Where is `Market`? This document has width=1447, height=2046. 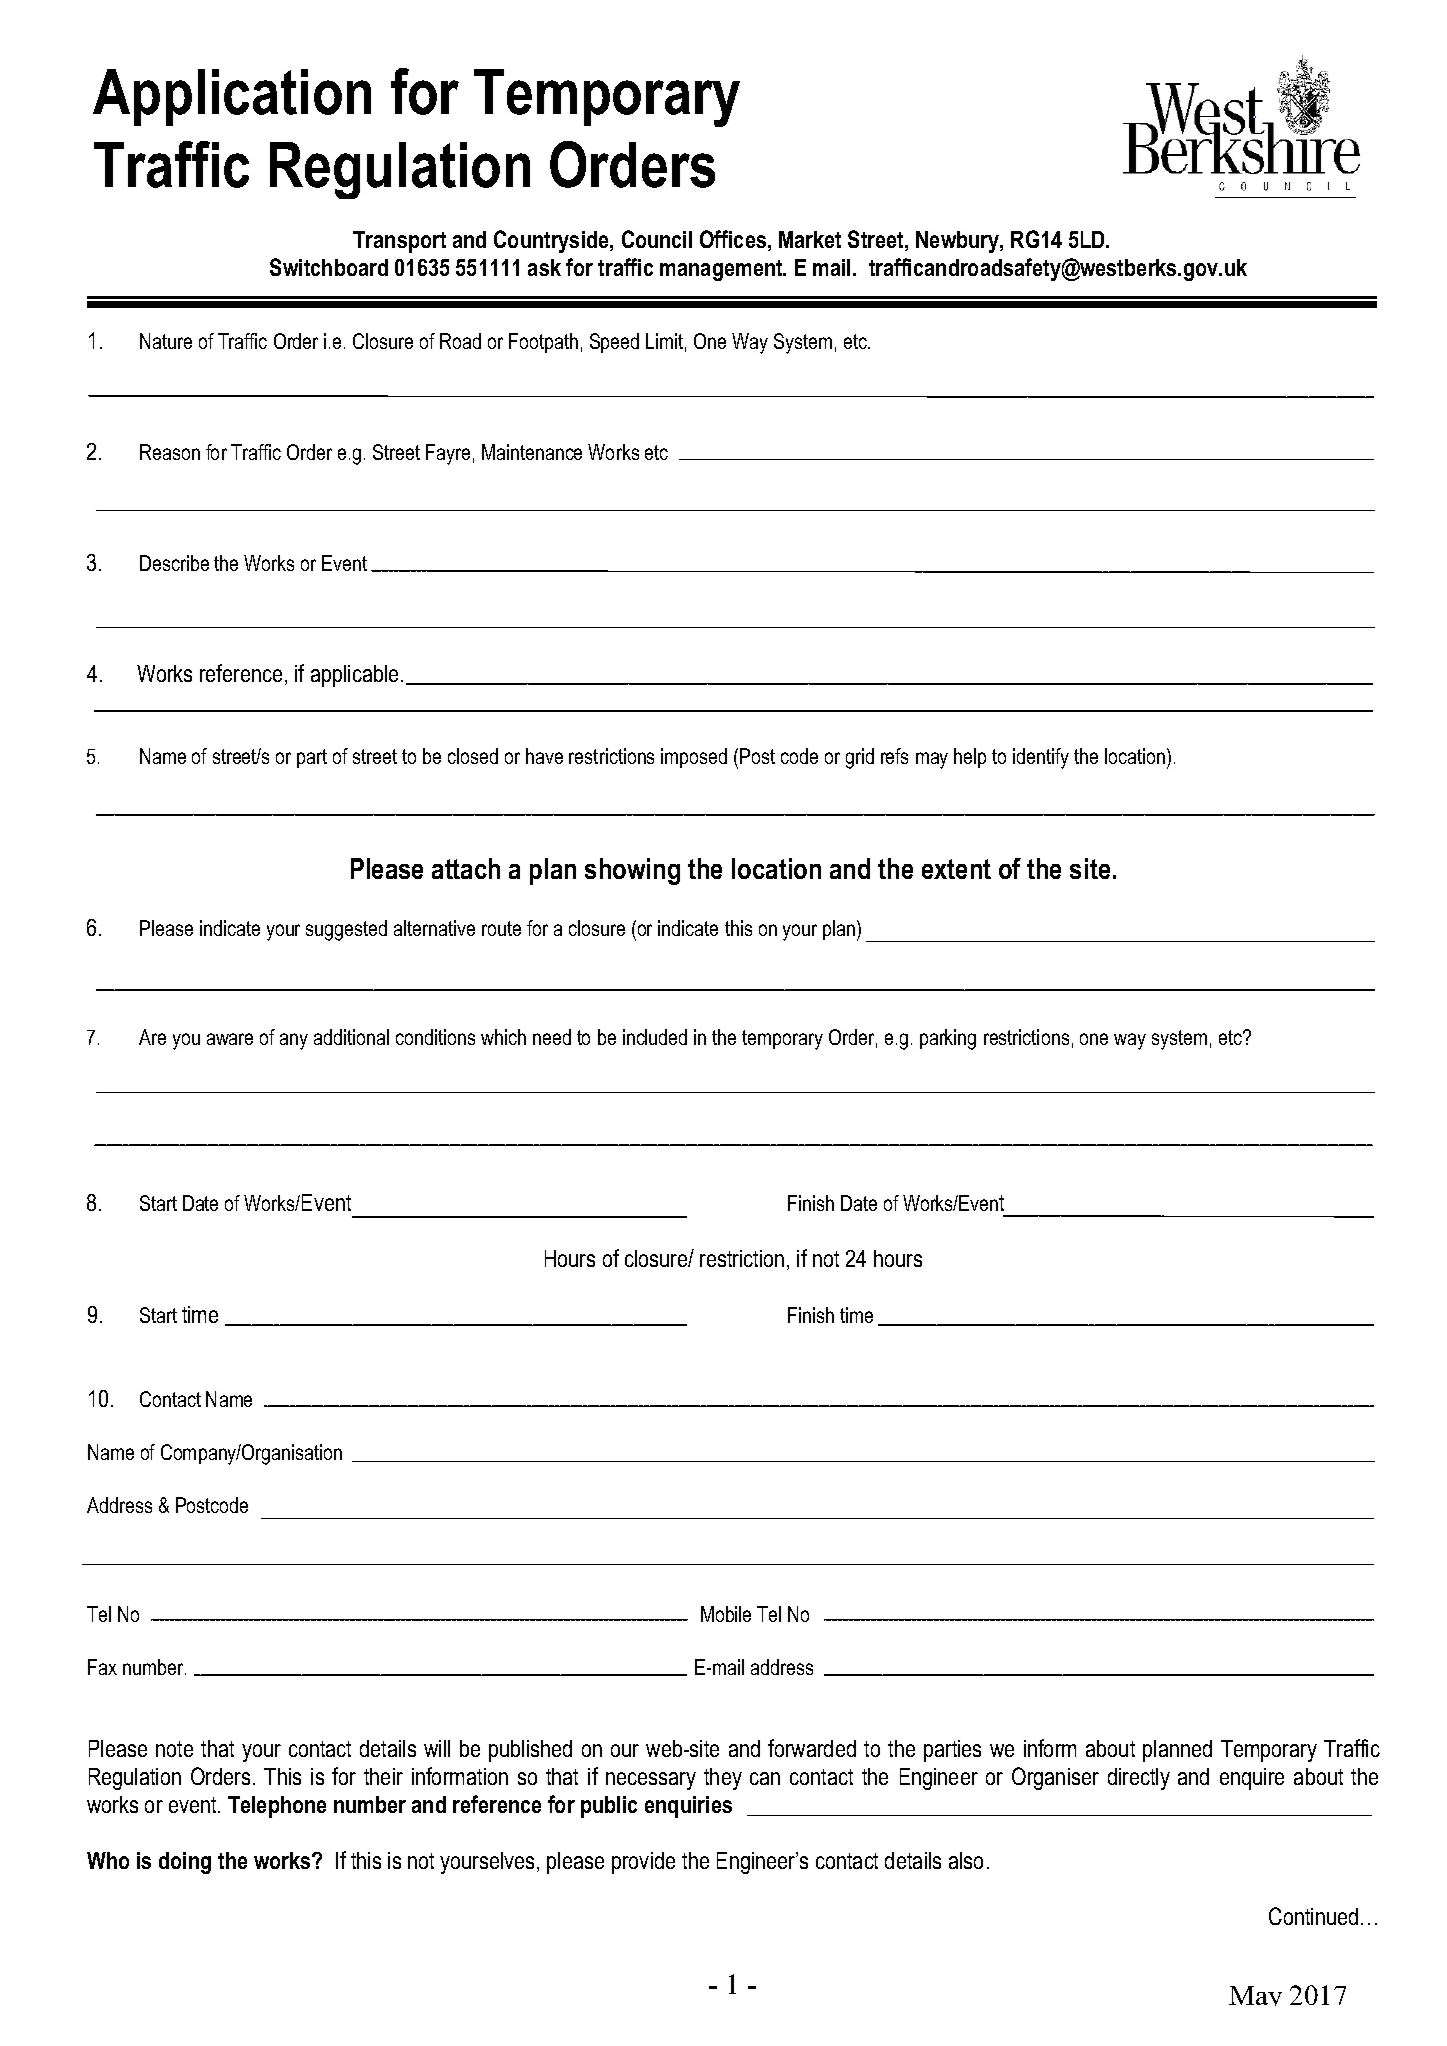 Market is located at coordinates (810, 239).
